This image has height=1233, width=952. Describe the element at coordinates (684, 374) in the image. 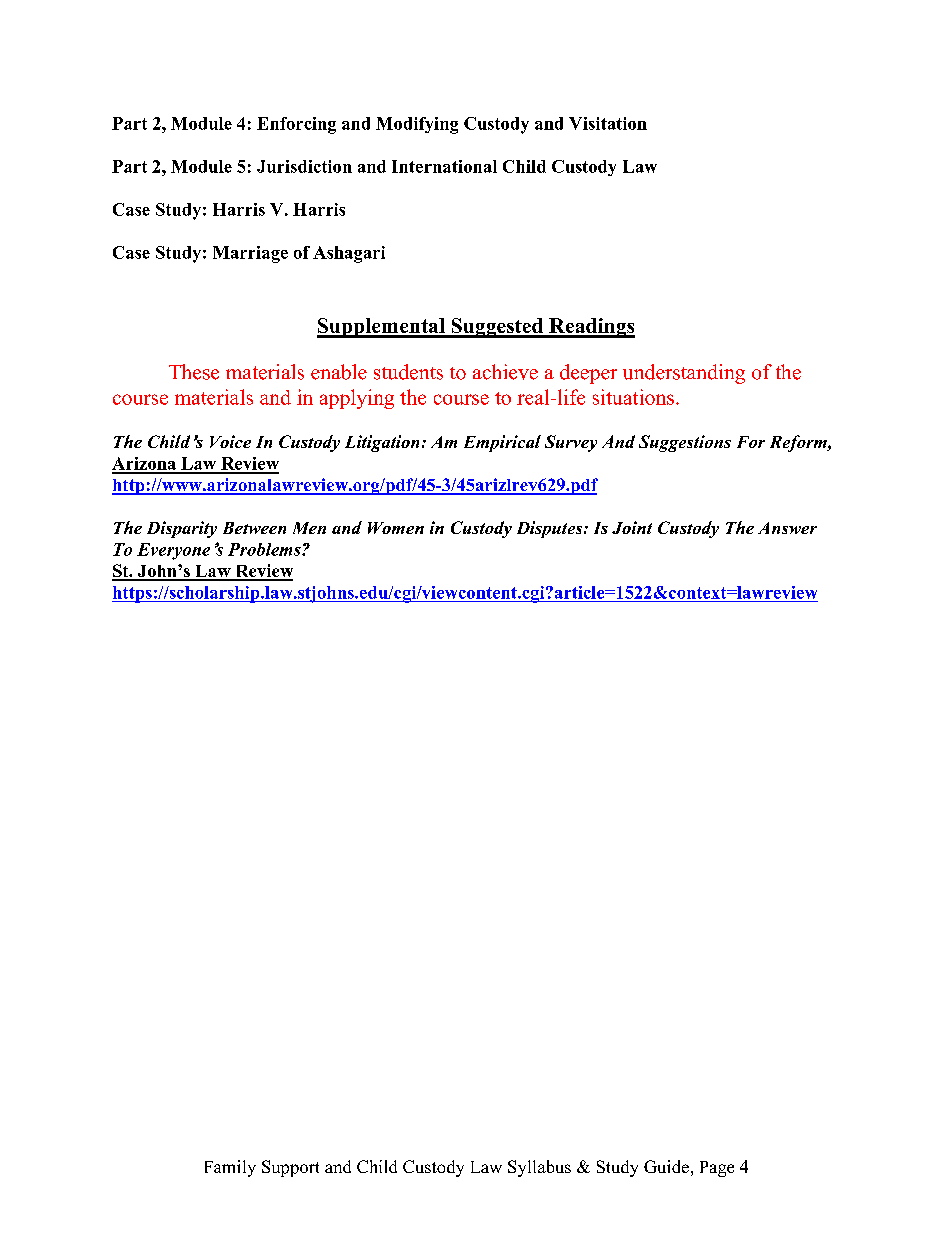

I see `understanding` at that location.
